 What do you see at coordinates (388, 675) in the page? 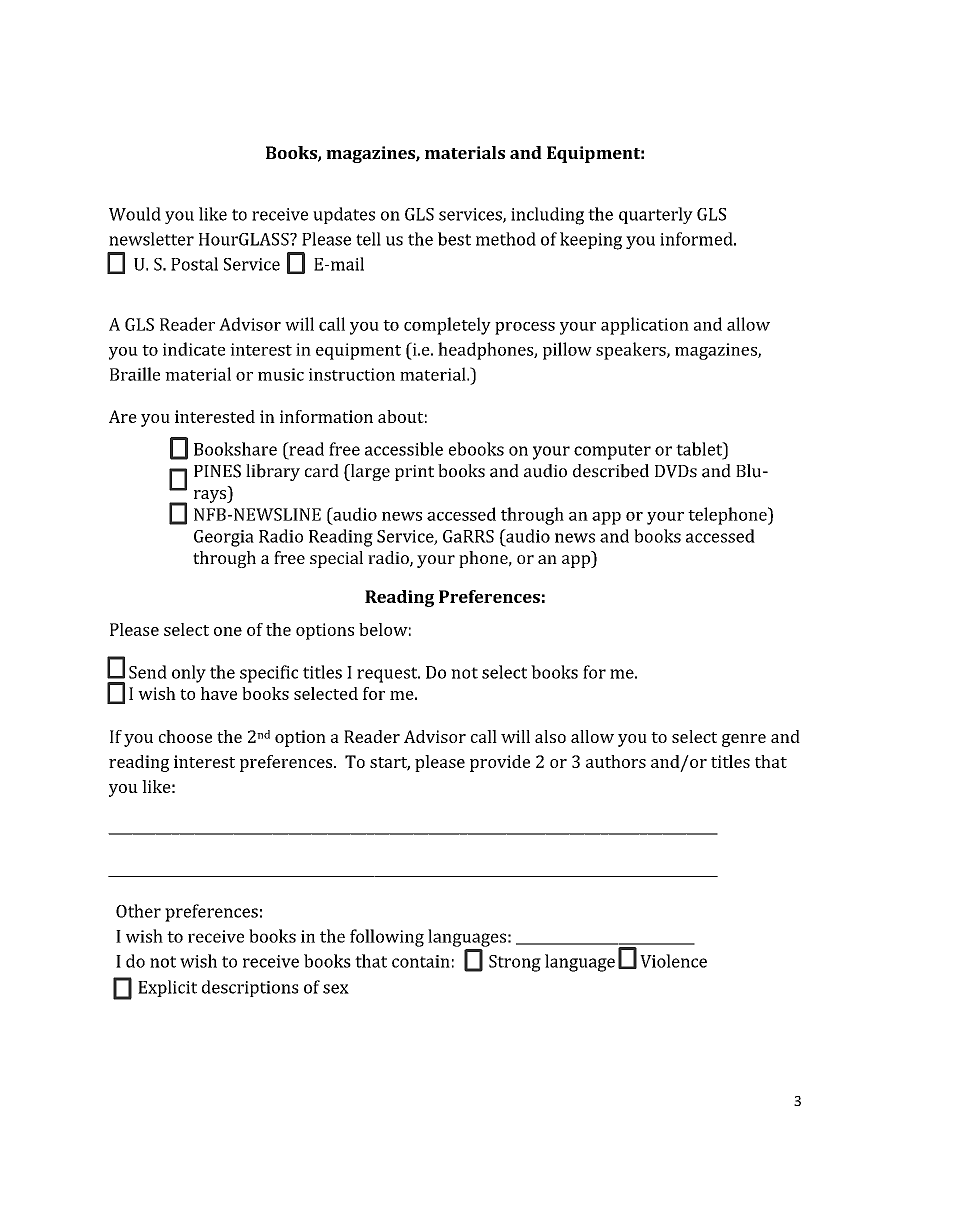
I see `request` at bounding box center [388, 675].
